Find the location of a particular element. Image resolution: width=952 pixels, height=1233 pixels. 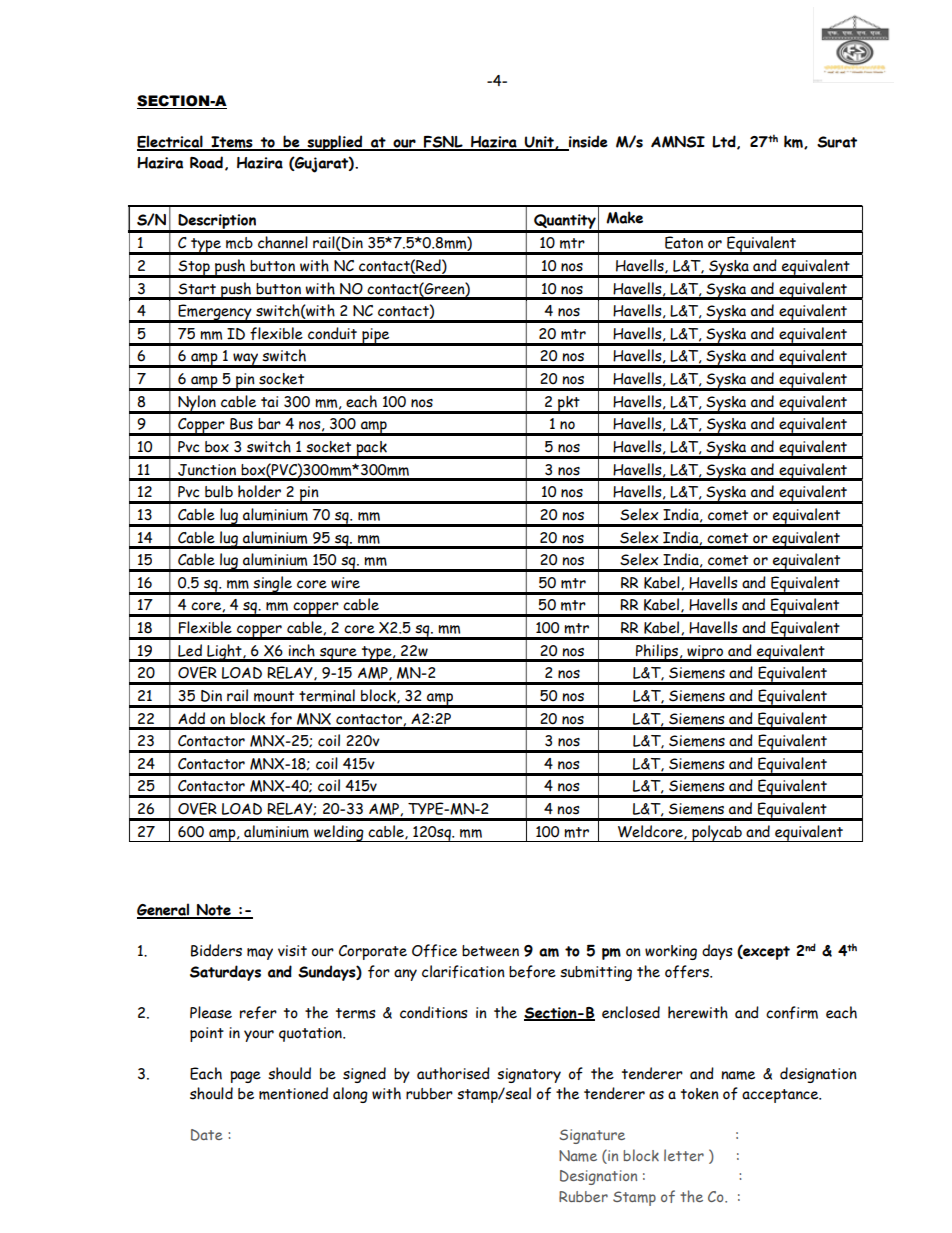

Items is located at coordinates (232, 143).
